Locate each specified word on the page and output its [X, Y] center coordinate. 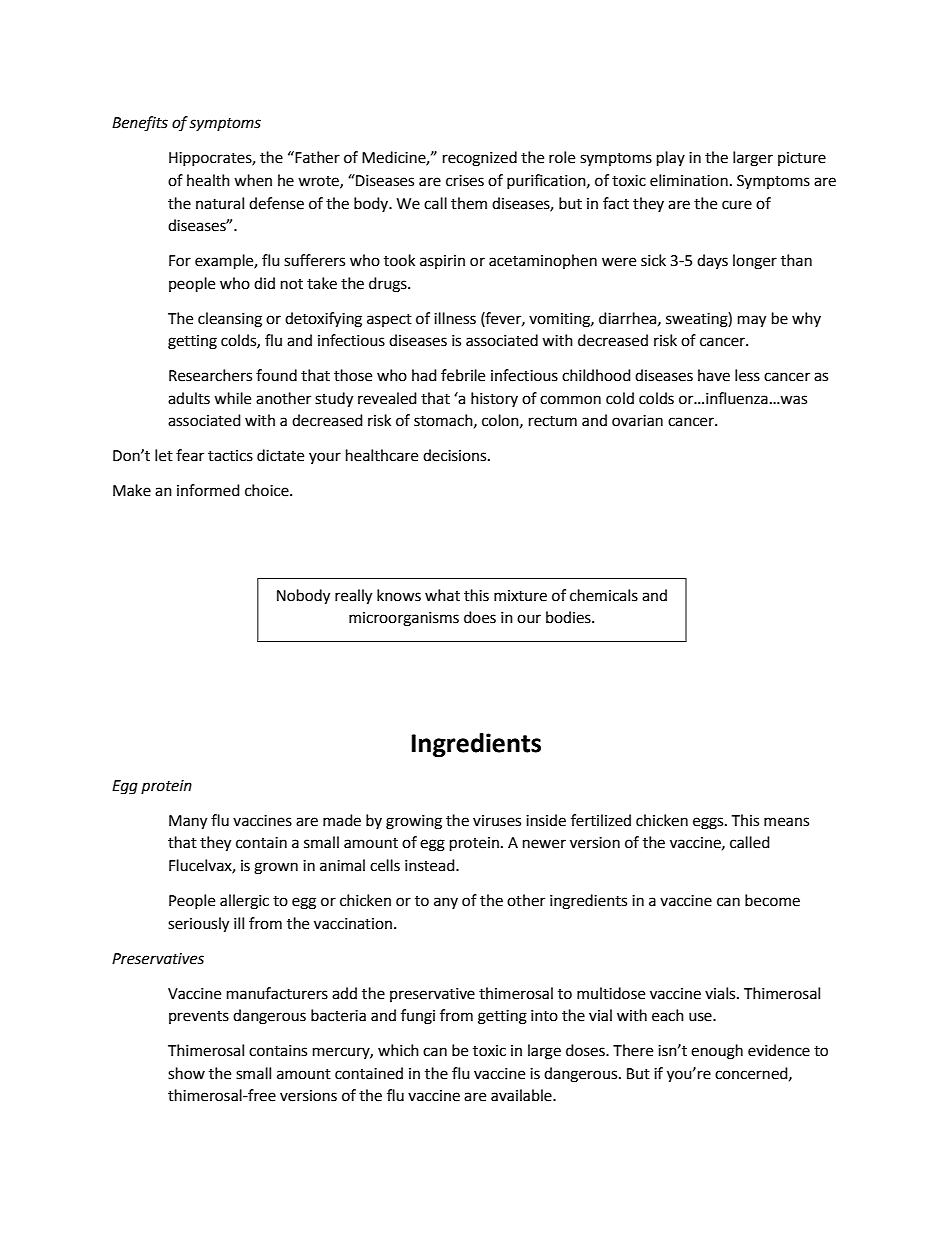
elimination [689, 180]
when [253, 180]
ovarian [637, 421]
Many [188, 822]
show [186, 1073]
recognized [480, 159]
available [522, 1095]
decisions [456, 455]
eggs [709, 823]
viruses [497, 821]
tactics [230, 456]
